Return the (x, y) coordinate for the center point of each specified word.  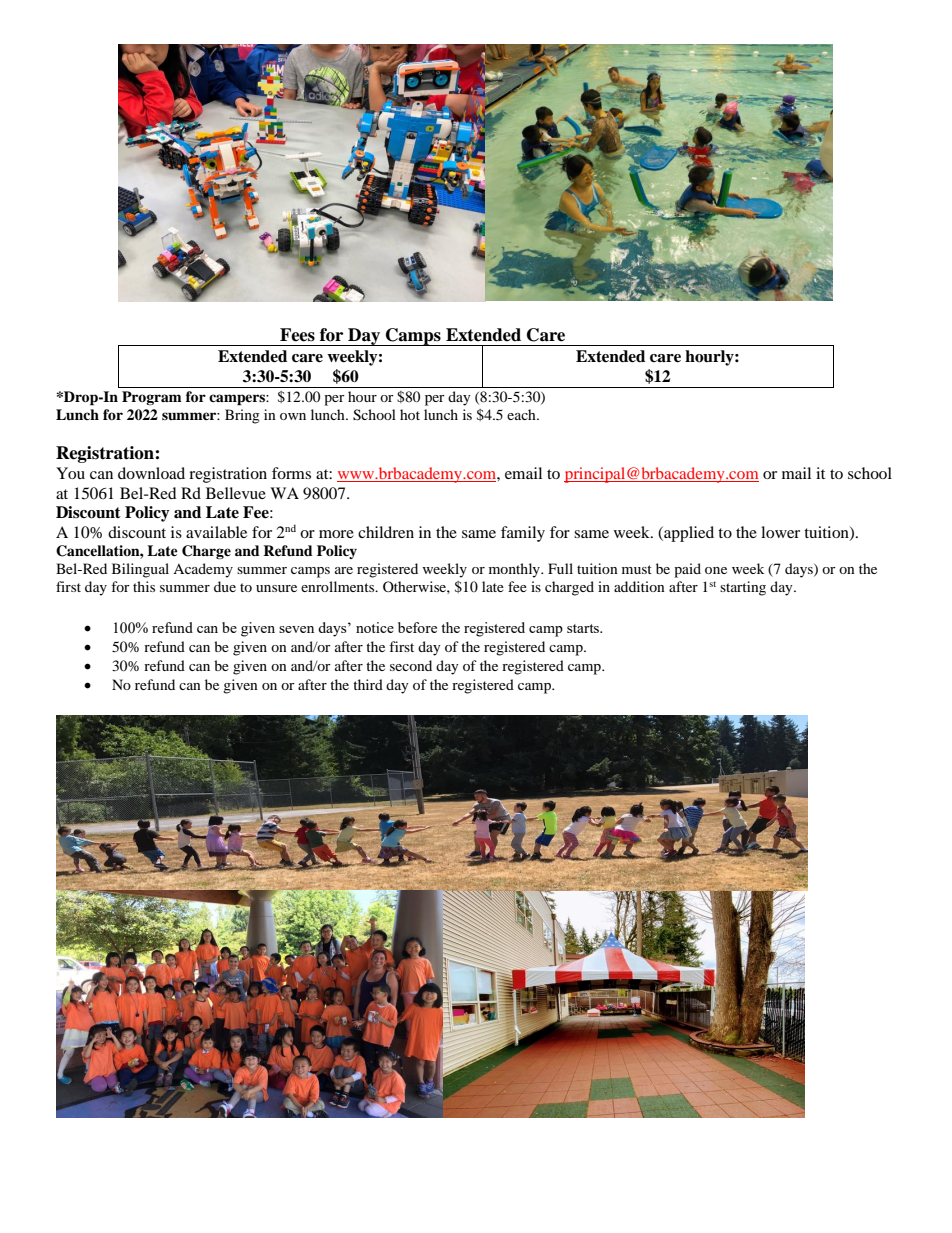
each (522, 414)
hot (410, 414)
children (386, 532)
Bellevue (236, 493)
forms (291, 473)
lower (780, 532)
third (368, 684)
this (144, 586)
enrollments (339, 586)
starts (584, 628)
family (523, 534)
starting (743, 588)
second (411, 665)
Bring (242, 416)
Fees (297, 335)
